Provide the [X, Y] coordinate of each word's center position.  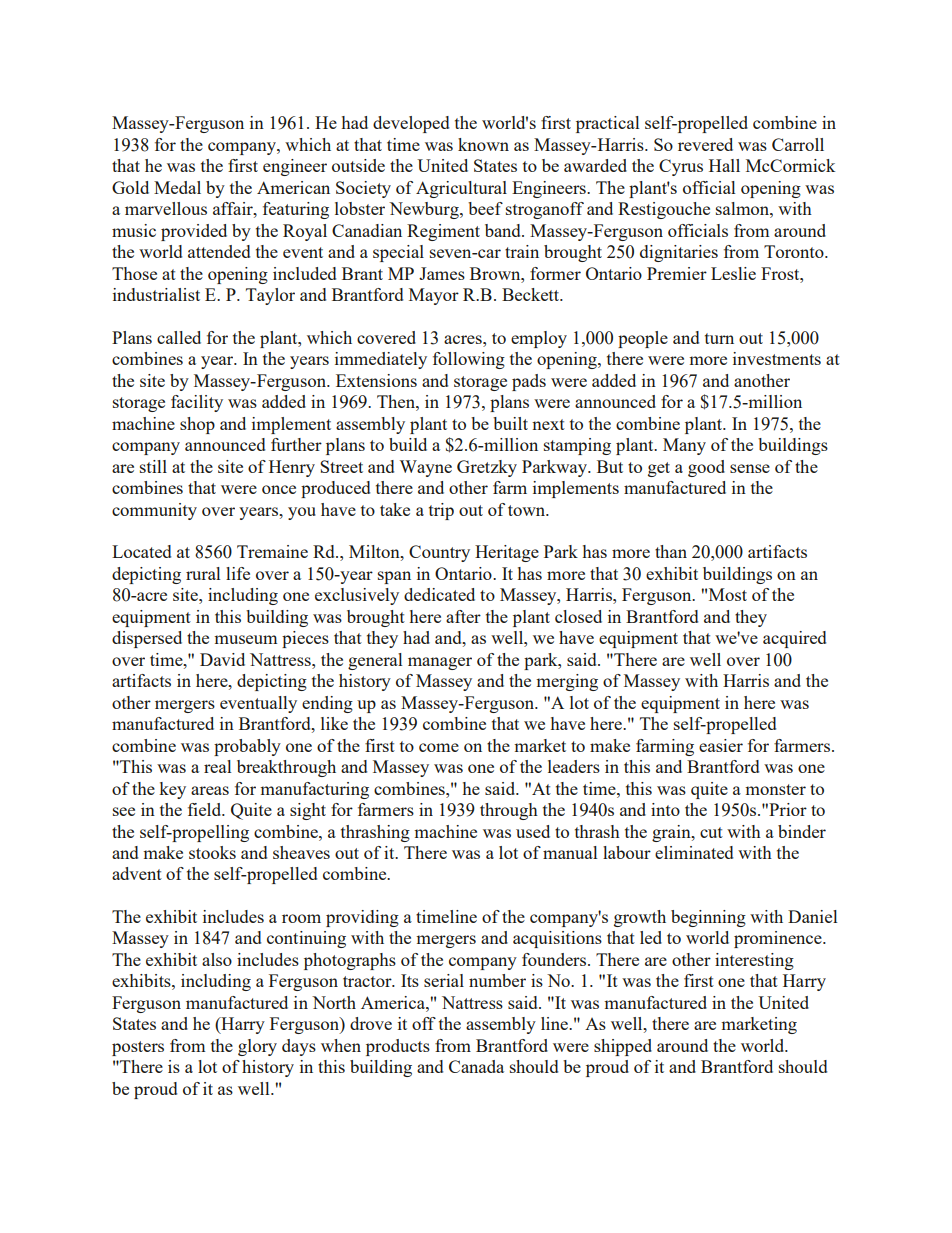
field [206, 809]
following [469, 360]
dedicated [439, 594]
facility [197, 403]
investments [777, 358]
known [483, 144]
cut [711, 832]
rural [203, 573]
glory [257, 1047]
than [671, 551]
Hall [724, 165]
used [533, 831]
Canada [476, 1066]
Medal [177, 187]
